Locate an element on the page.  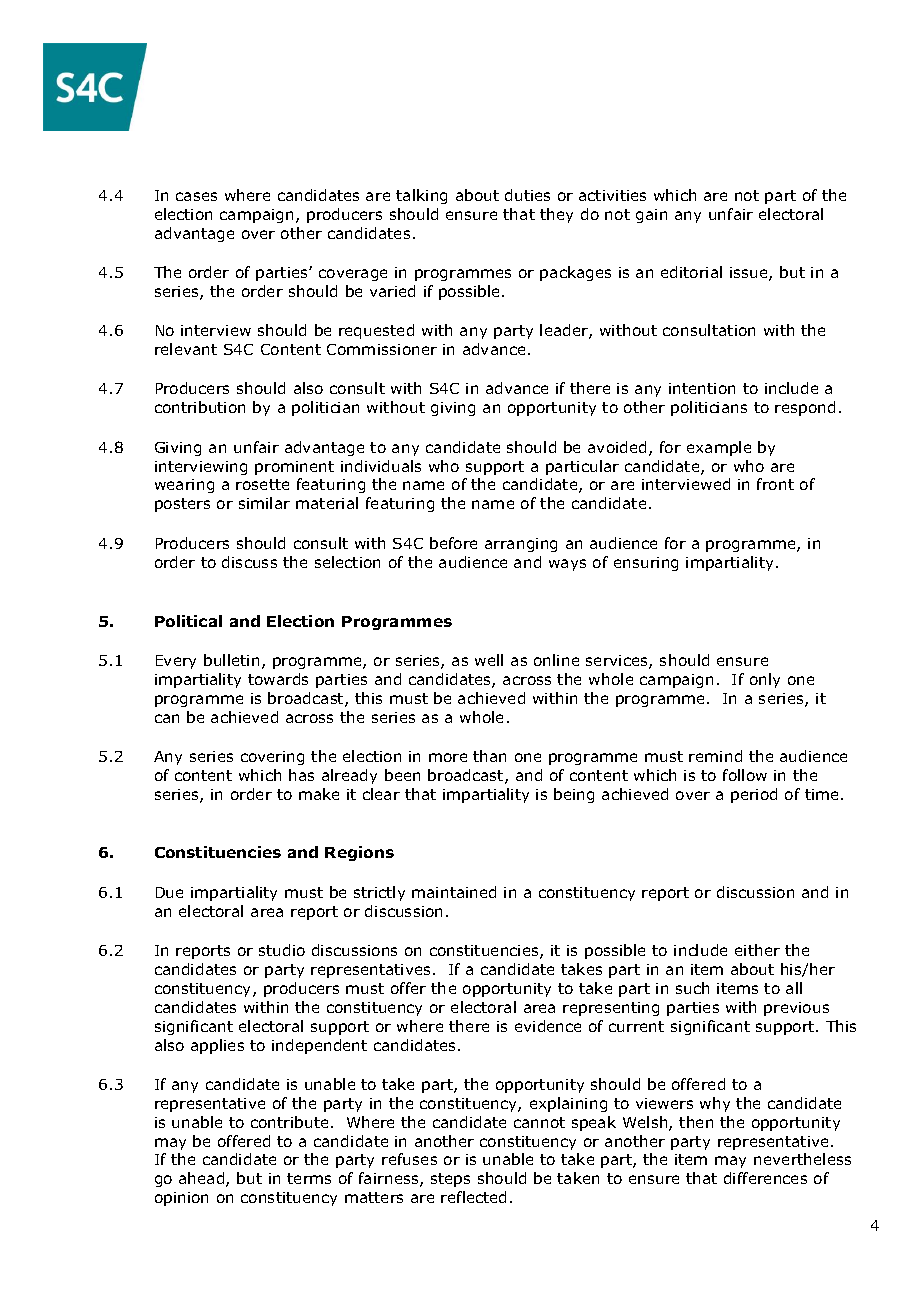
reflected is located at coordinates (473, 1197).
